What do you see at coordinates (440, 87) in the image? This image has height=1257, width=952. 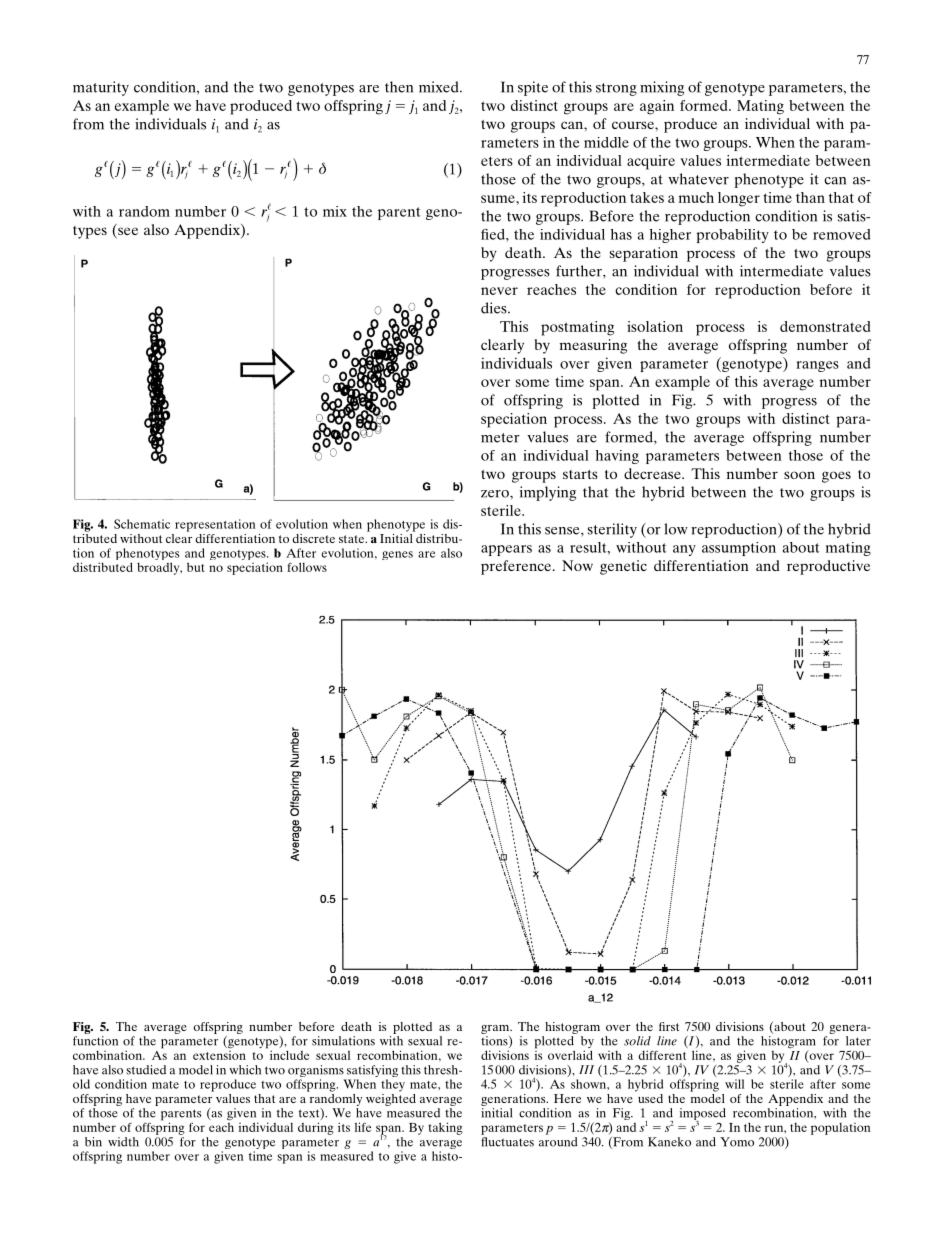 I see `mixed` at bounding box center [440, 87].
